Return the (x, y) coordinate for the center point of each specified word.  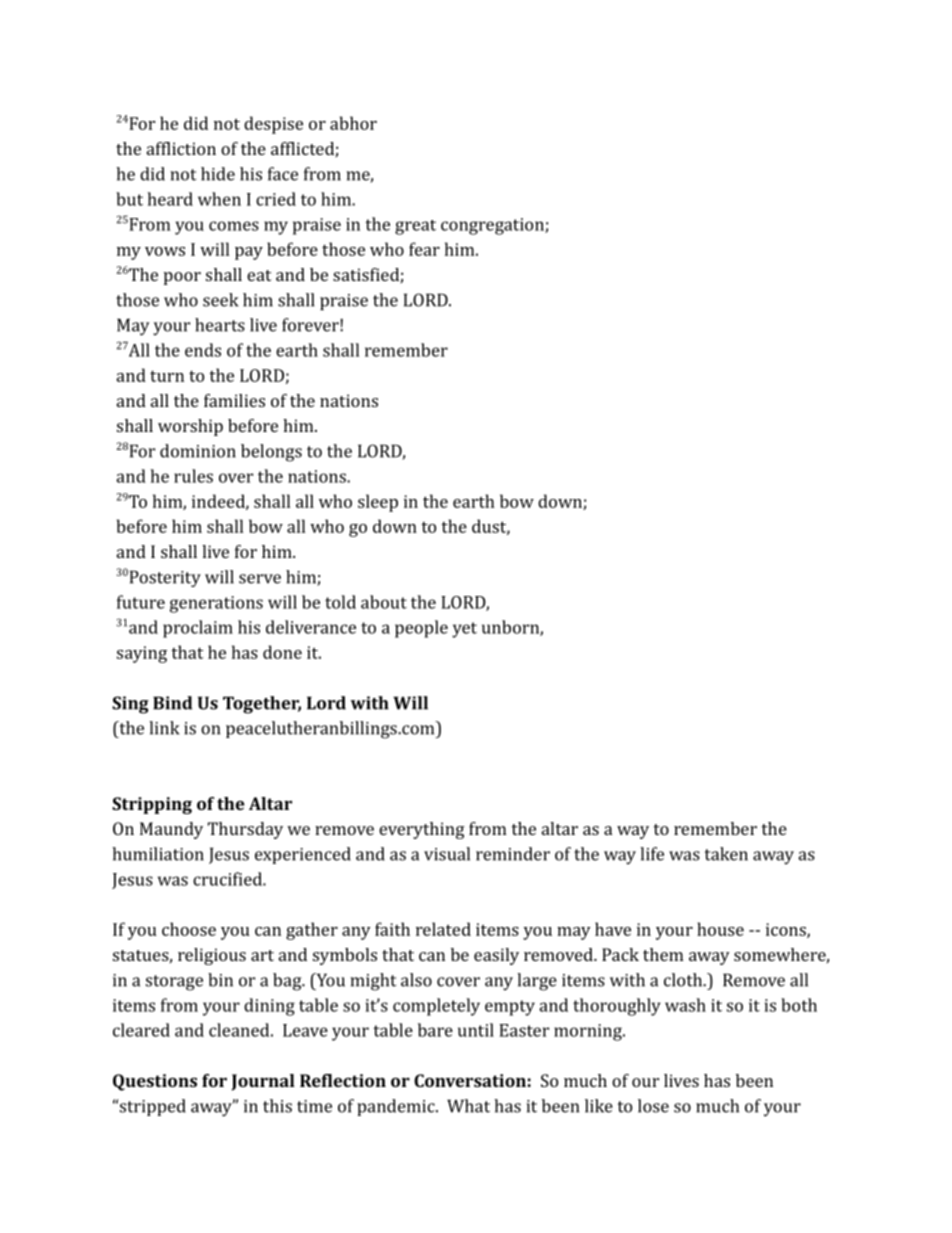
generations (216, 604)
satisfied (367, 275)
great (415, 227)
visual (447, 854)
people (421, 629)
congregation (493, 226)
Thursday (245, 830)
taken (726, 854)
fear (424, 249)
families (234, 400)
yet (464, 630)
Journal (263, 1082)
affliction (181, 148)
